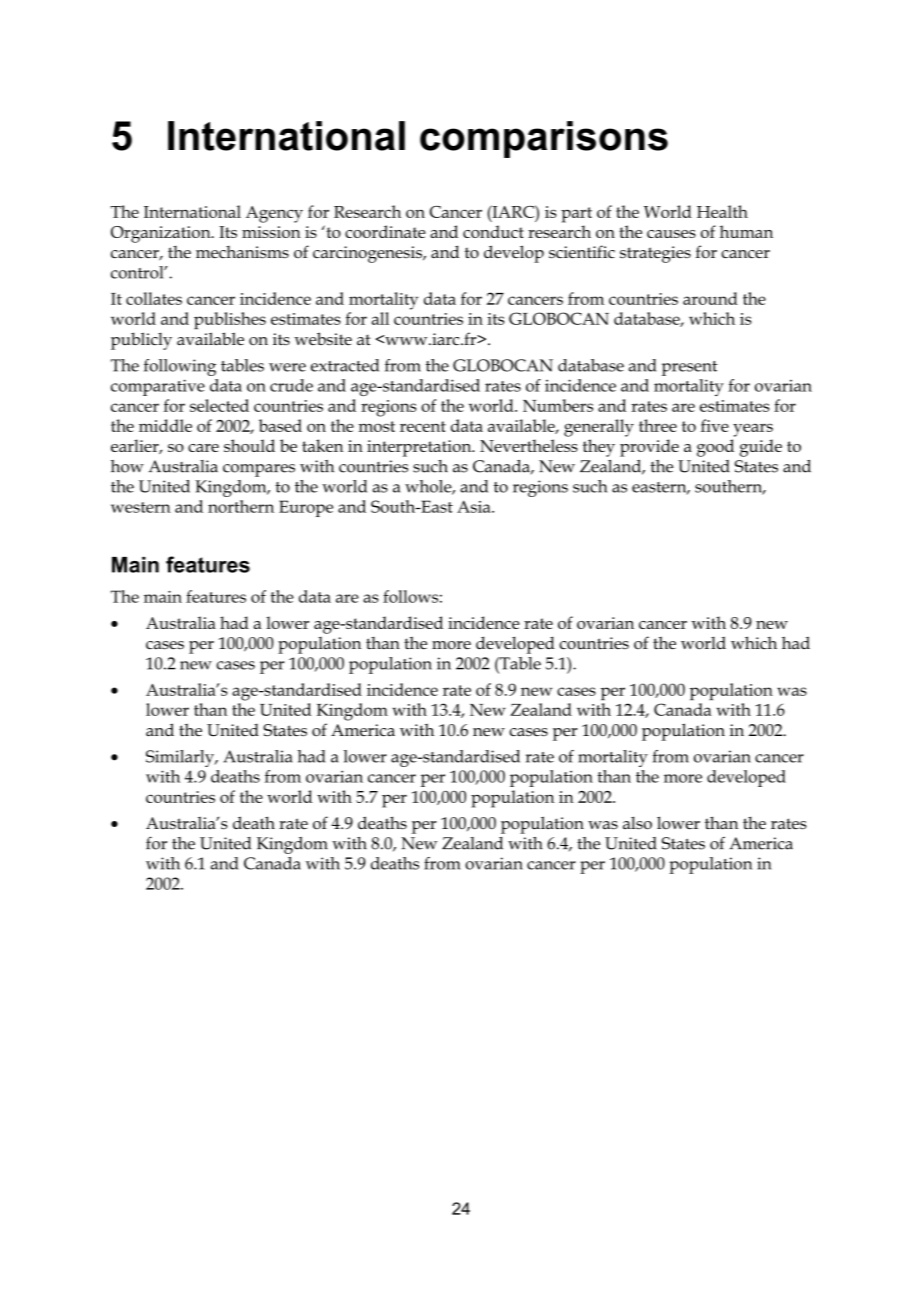  Describe the element at coordinates (475, 506) in the image. I see `Asia` at that location.
